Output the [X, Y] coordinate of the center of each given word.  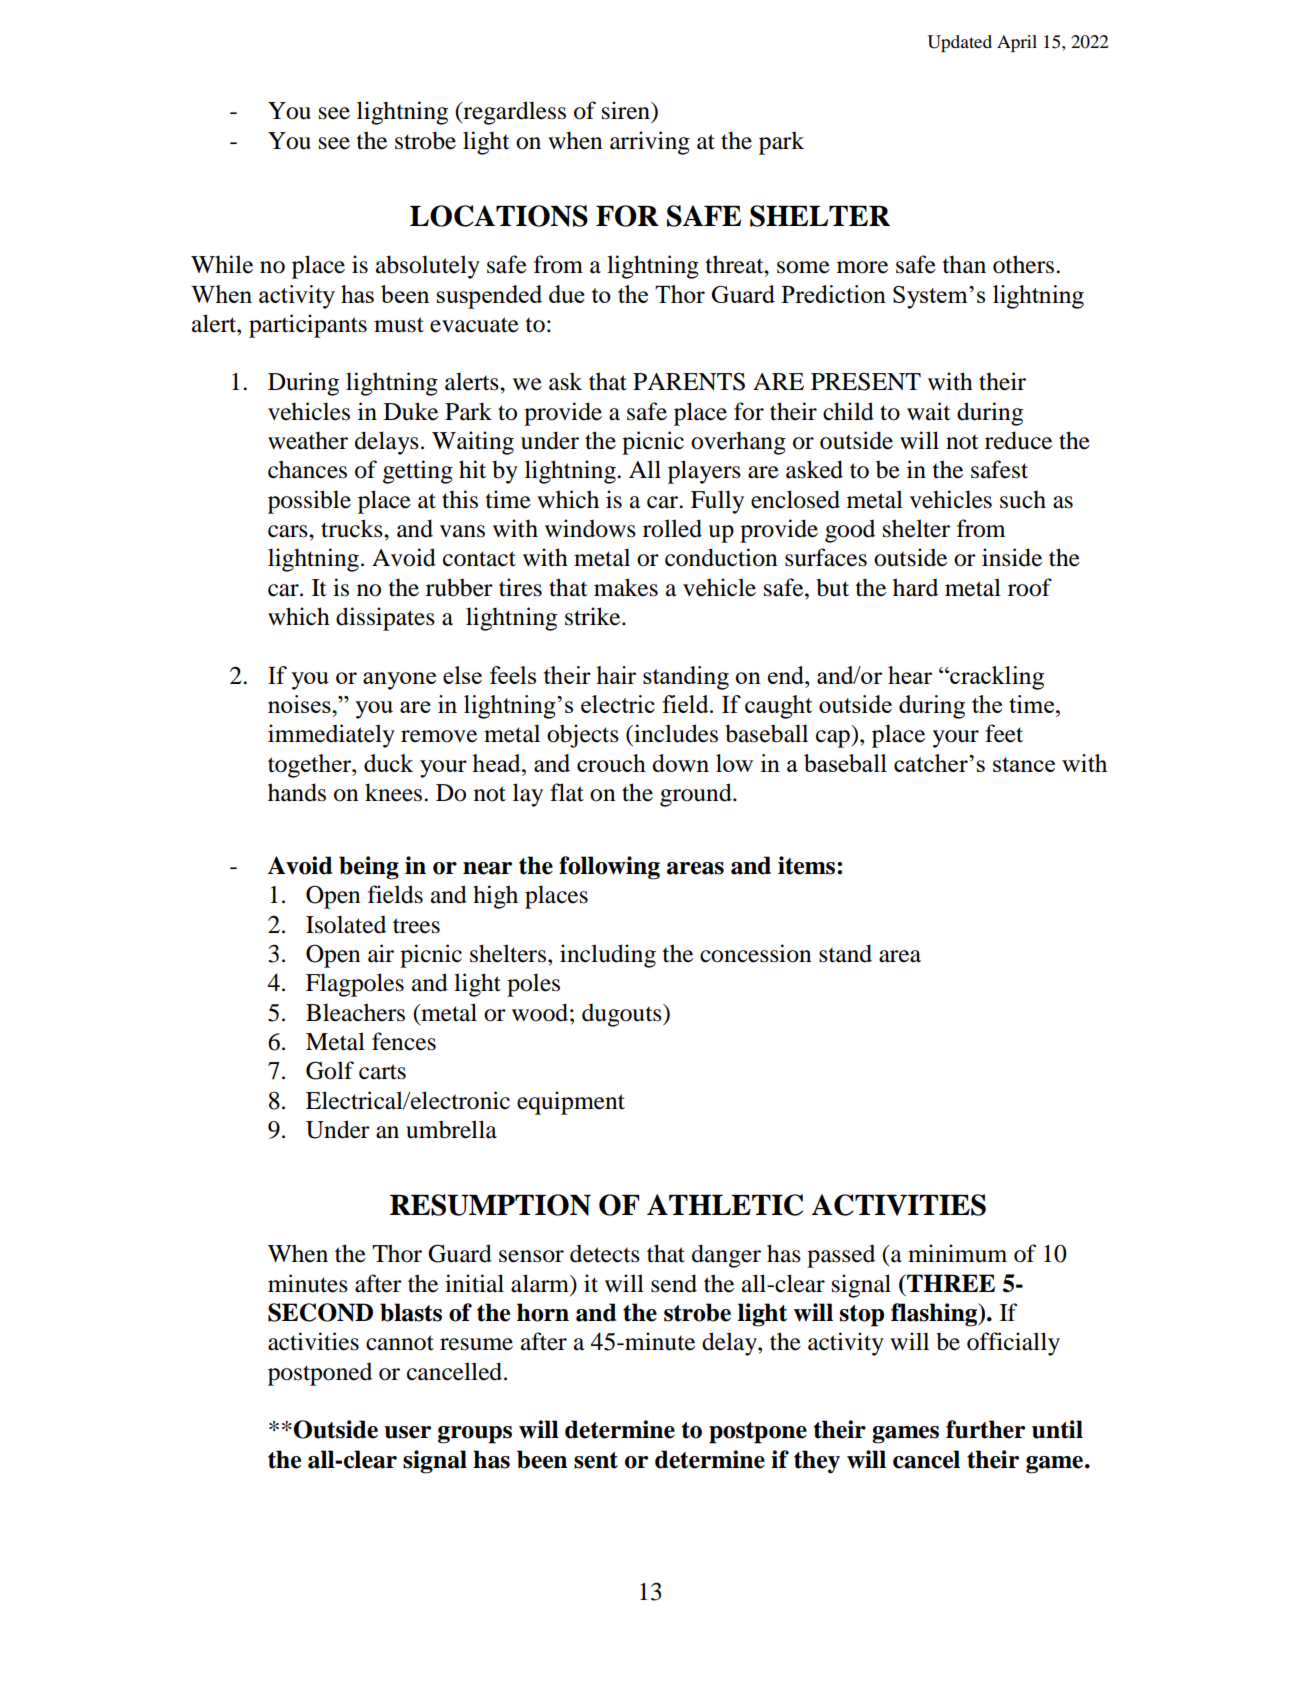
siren [627, 110]
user [407, 1432]
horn [543, 1312]
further [985, 1429]
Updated [960, 43]
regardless [513, 113]
